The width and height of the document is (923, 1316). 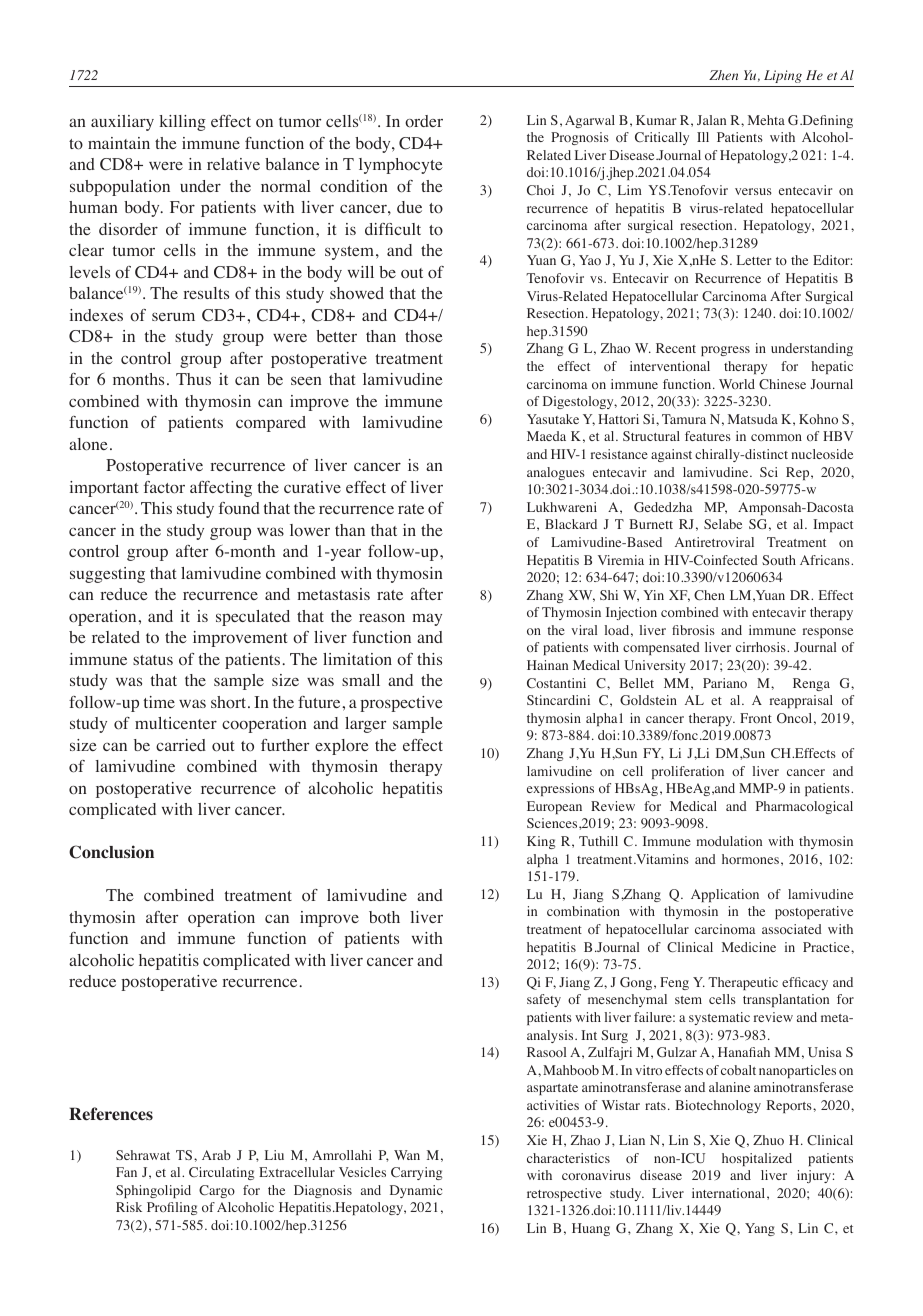 What do you see at coordinates (182, 123) in the document?
I see `killing` at bounding box center [182, 123].
